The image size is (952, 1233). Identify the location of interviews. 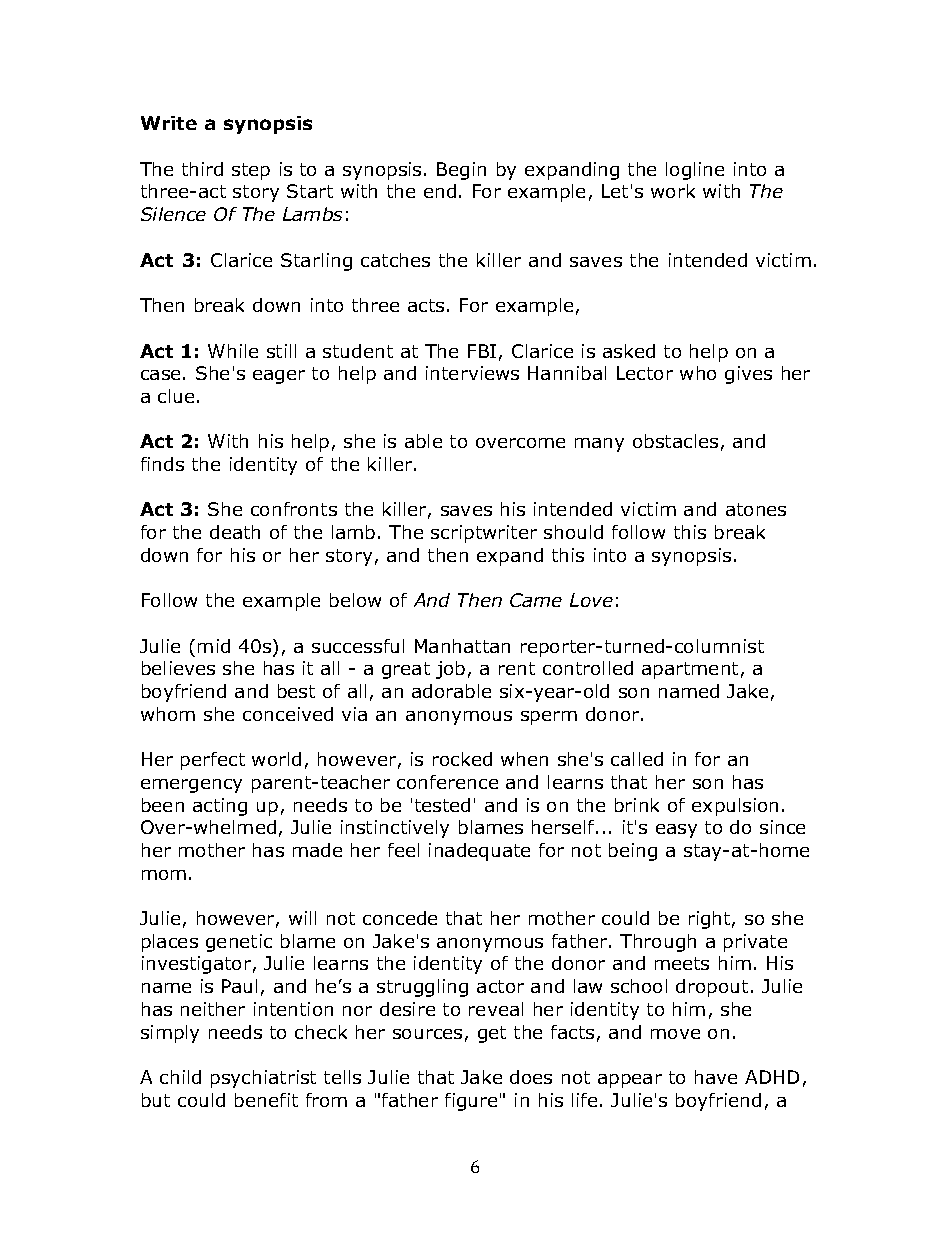
(472, 373).
